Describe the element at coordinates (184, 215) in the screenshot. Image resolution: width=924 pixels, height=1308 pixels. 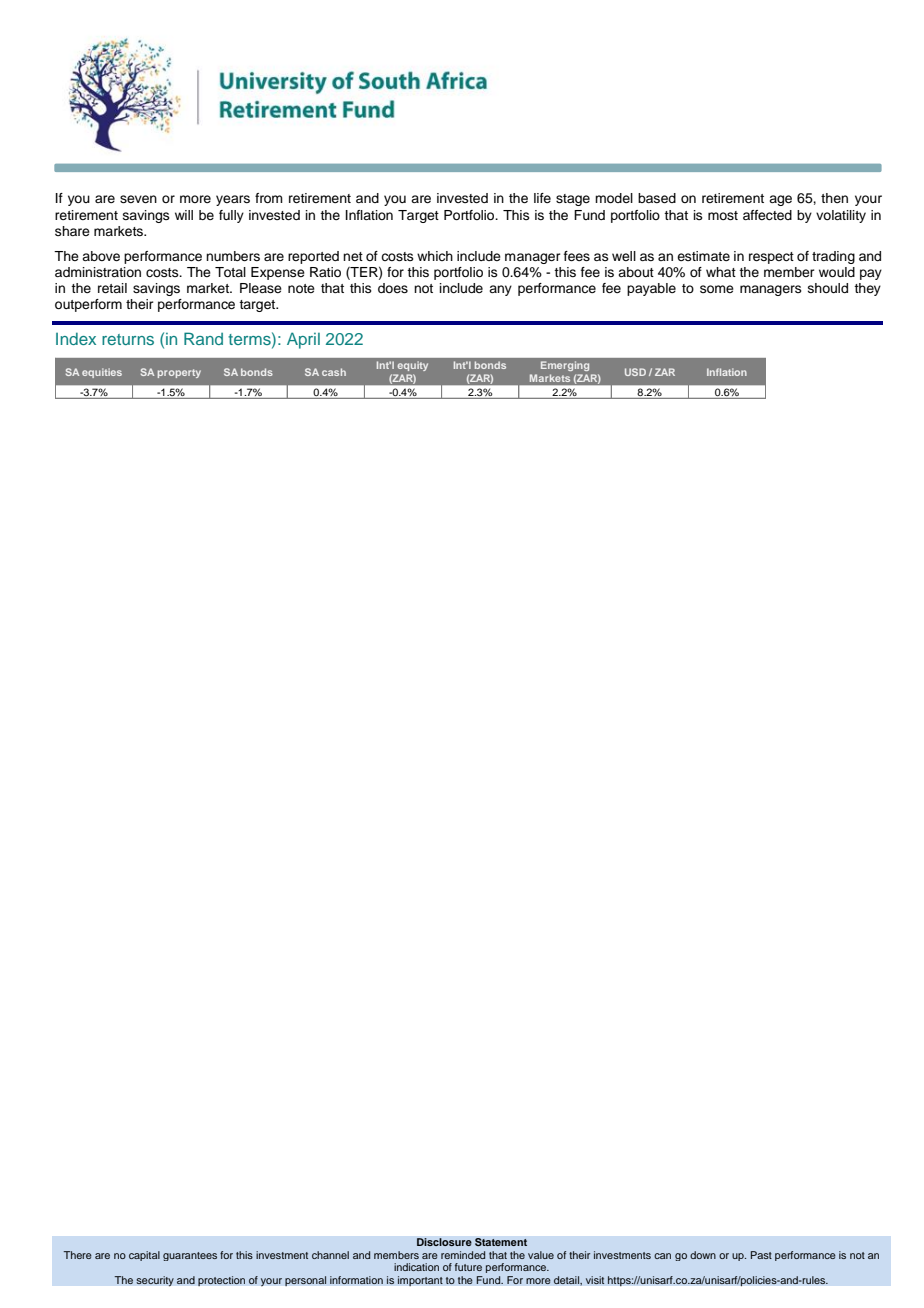
I see `will` at that location.
